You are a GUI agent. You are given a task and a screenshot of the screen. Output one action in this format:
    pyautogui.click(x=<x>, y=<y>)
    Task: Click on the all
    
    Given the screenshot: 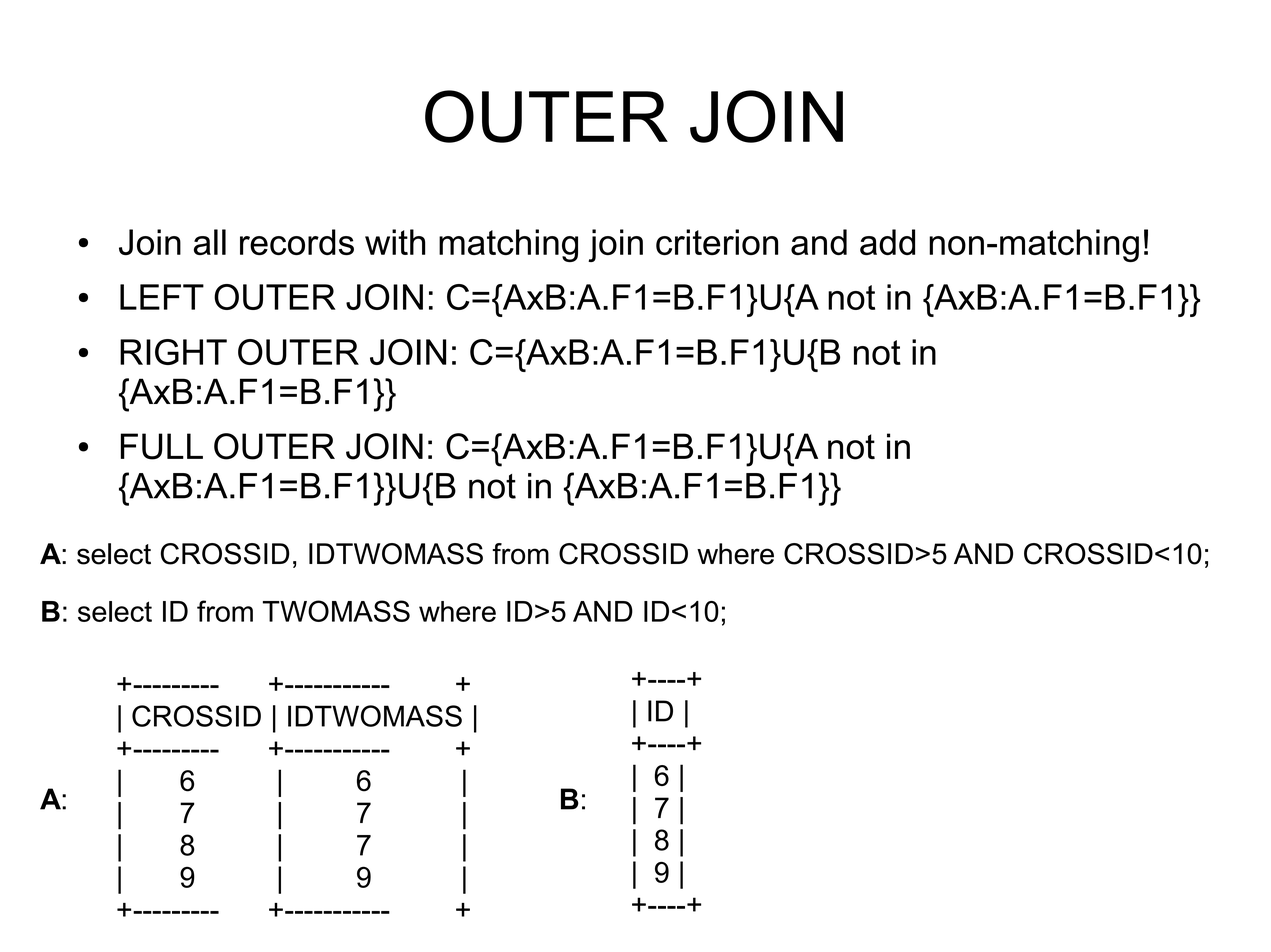 What is the action you would take?
    pyautogui.click(x=210, y=242)
